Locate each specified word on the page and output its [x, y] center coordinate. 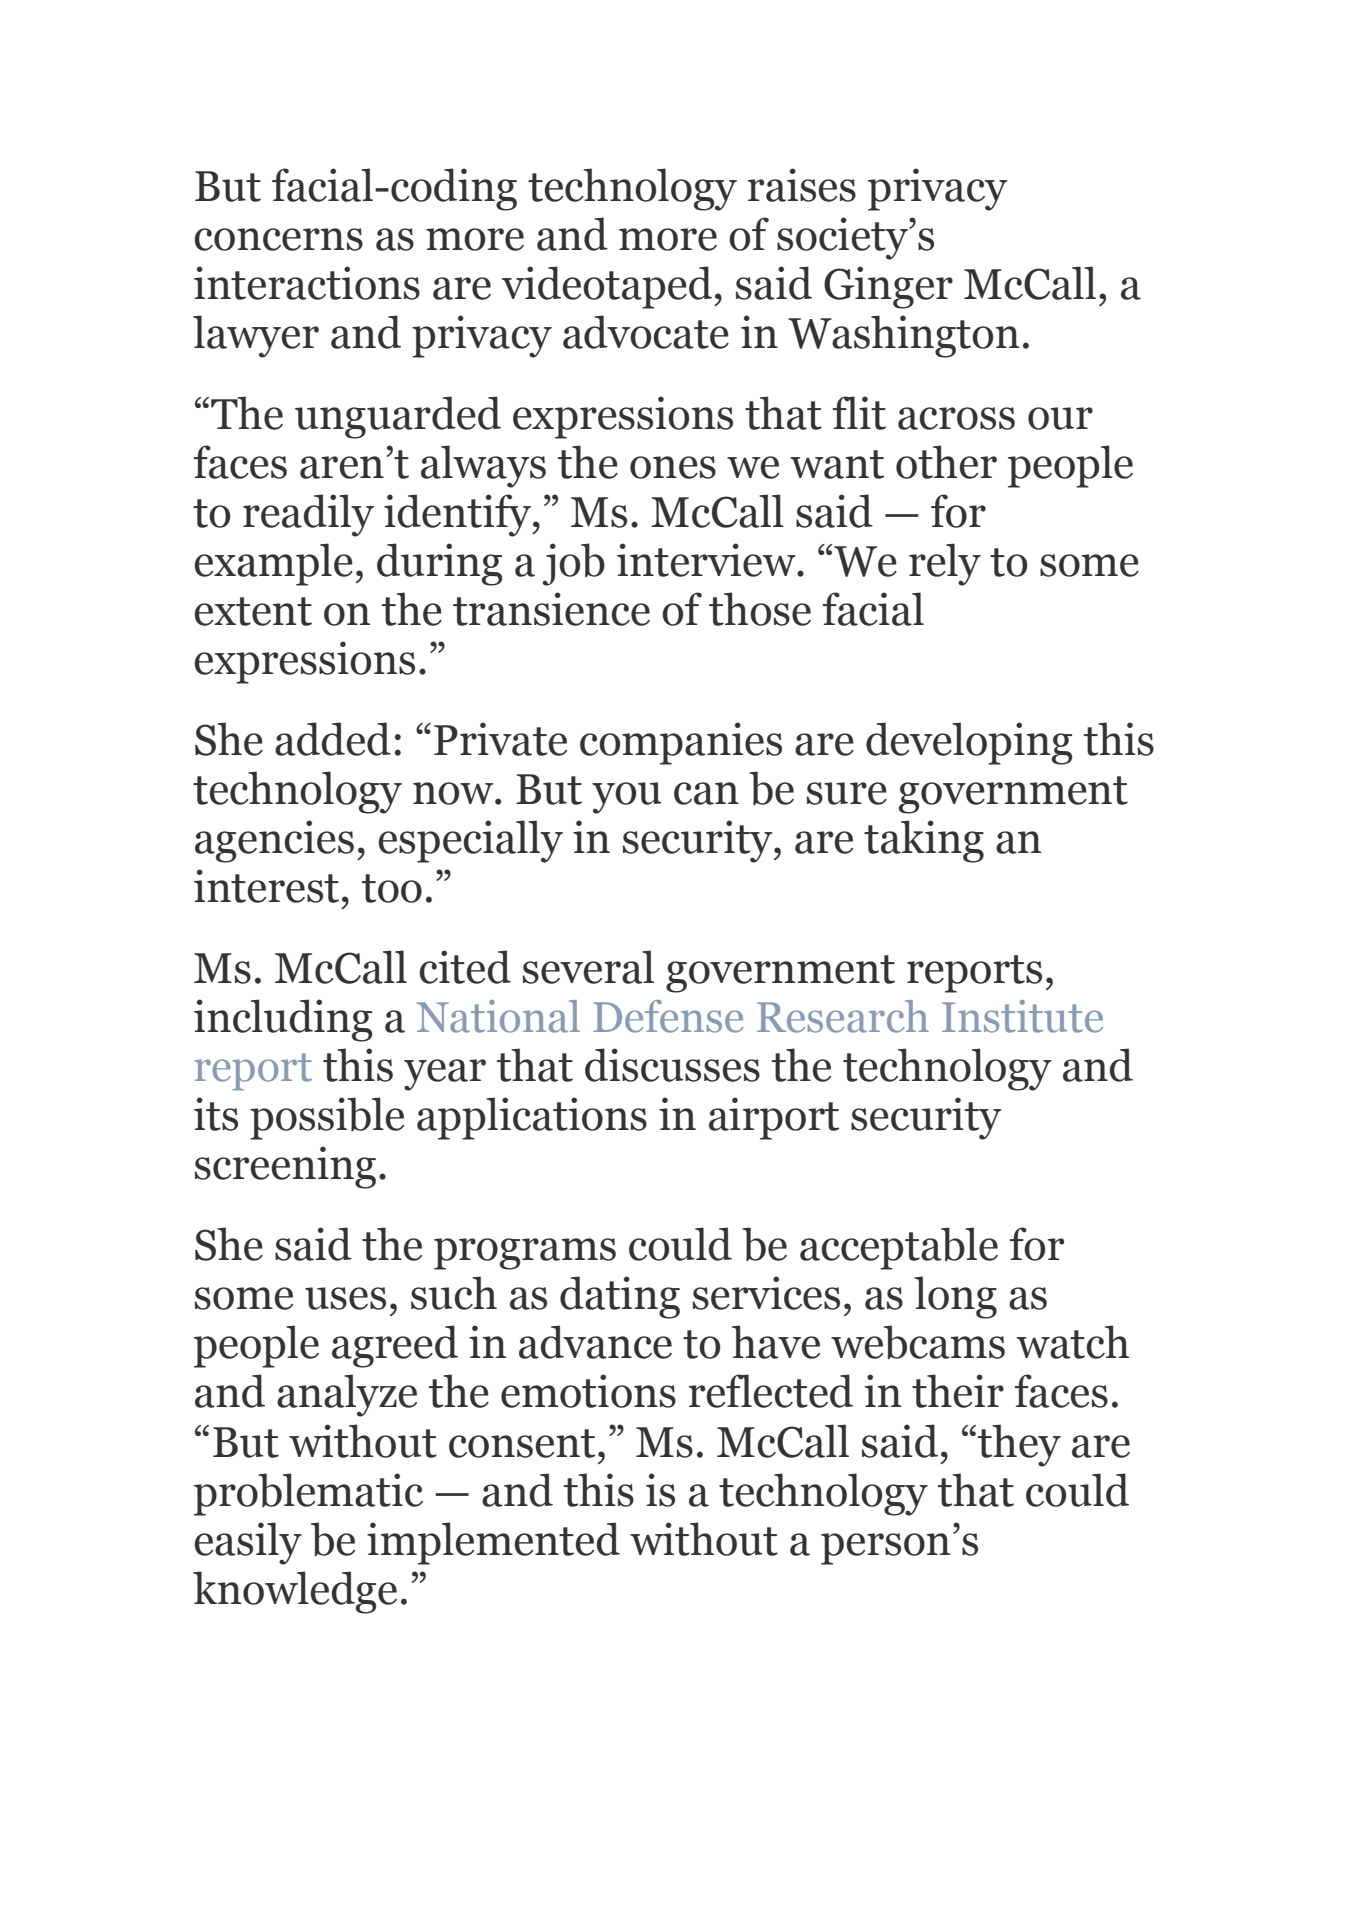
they [1019, 1445]
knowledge [295, 1592]
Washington [904, 336]
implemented [493, 1543]
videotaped [608, 287]
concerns [278, 239]
